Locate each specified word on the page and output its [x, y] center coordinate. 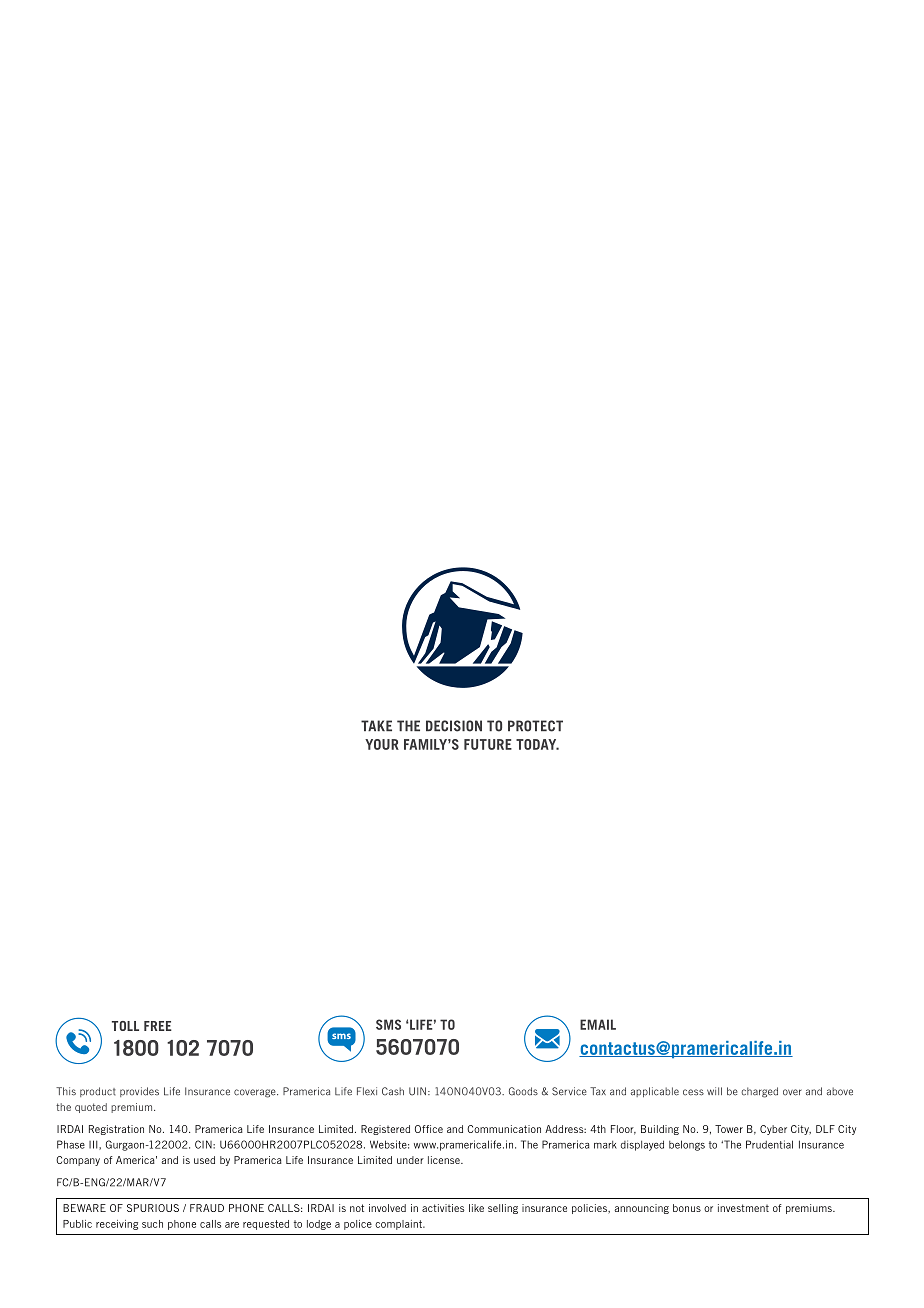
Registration [116, 1130]
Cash [393, 1091]
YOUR [382, 744]
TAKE [376, 725]
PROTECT [535, 726]
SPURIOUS [153, 1208]
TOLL [125, 1026]
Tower [729, 1129]
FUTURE [488, 744]
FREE [158, 1026]
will [714, 1091]
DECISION [454, 726]
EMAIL [598, 1024]
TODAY [537, 744]
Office [429, 1129]
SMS [388, 1024]
